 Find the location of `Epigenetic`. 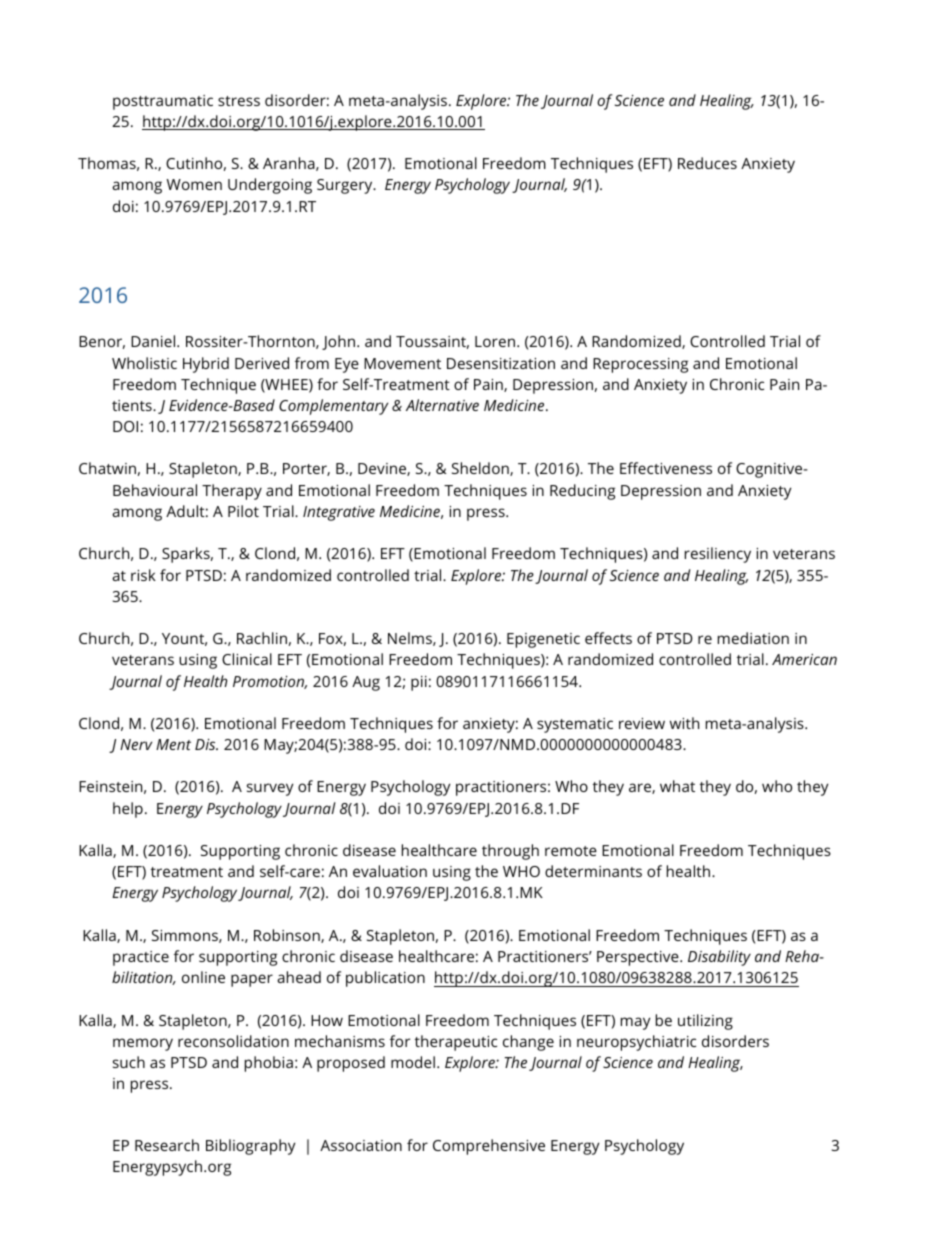

Epigenetic is located at coordinates (543, 640).
